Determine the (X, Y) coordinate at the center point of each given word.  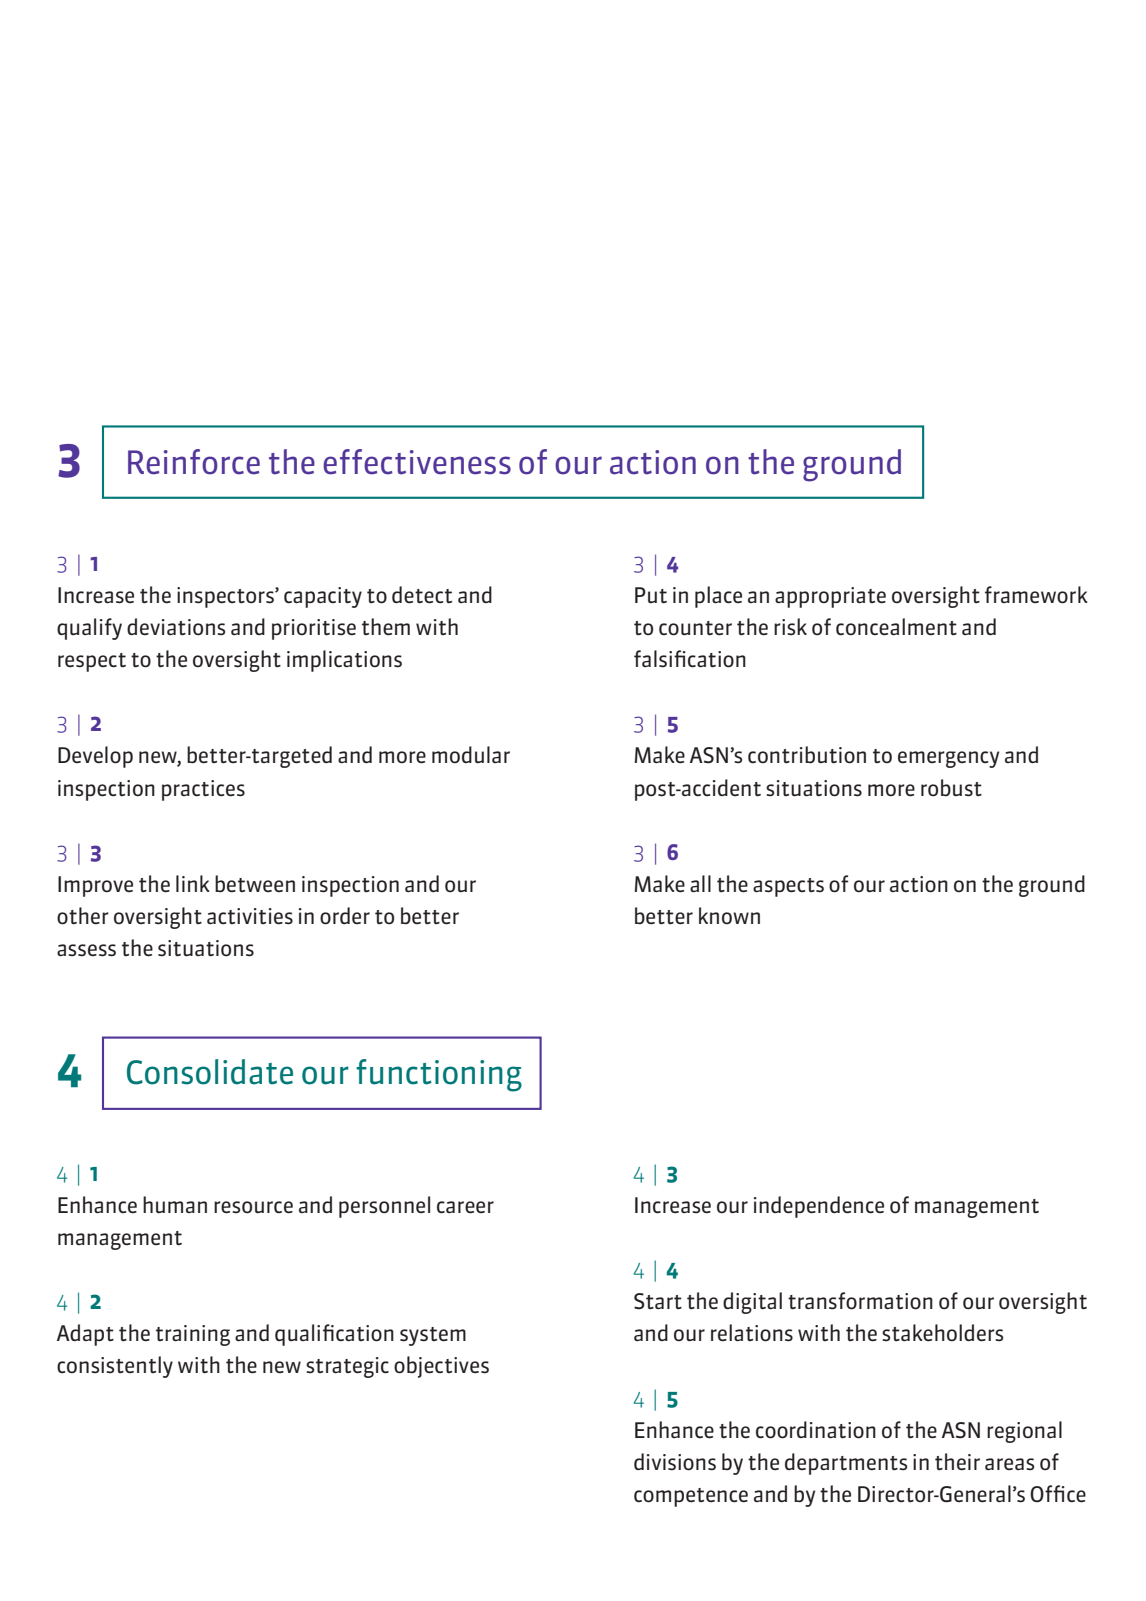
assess (86, 950)
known (729, 915)
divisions (675, 1462)
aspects (788, 887)
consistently (115, 1367)
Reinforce (194, 462)
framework (1036, 595)
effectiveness (417, 462)
